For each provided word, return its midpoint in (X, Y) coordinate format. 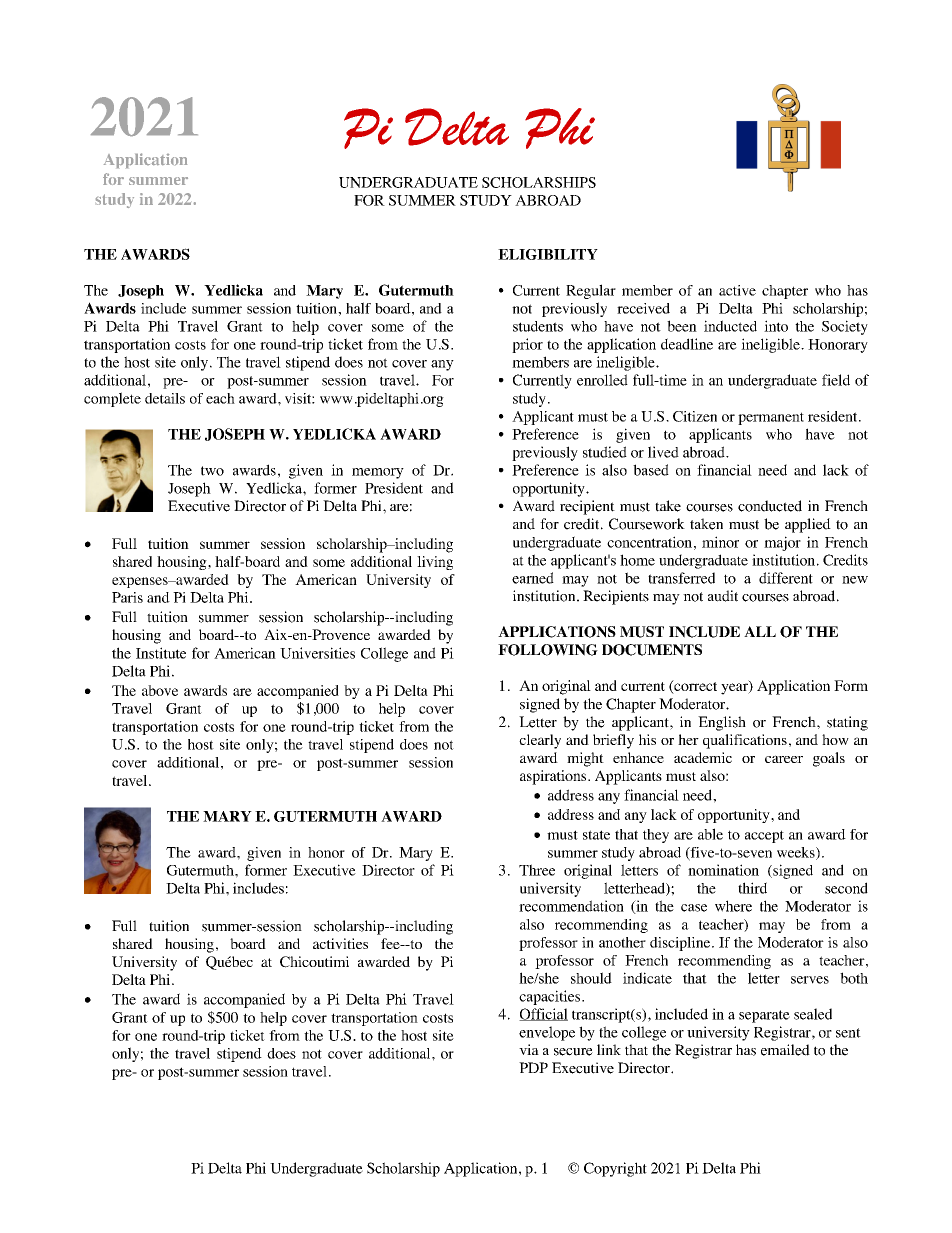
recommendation (571, 906)
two (212, 471)
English (722, 723)
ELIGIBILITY (548, 254)
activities (340, 943)
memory (378, 473)
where (733, 906)
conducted (770, 506)
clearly (540, 741)
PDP (533, 1067)
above (160, 690)
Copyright (615, 1169)
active (737, 290)
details (165, 398)
